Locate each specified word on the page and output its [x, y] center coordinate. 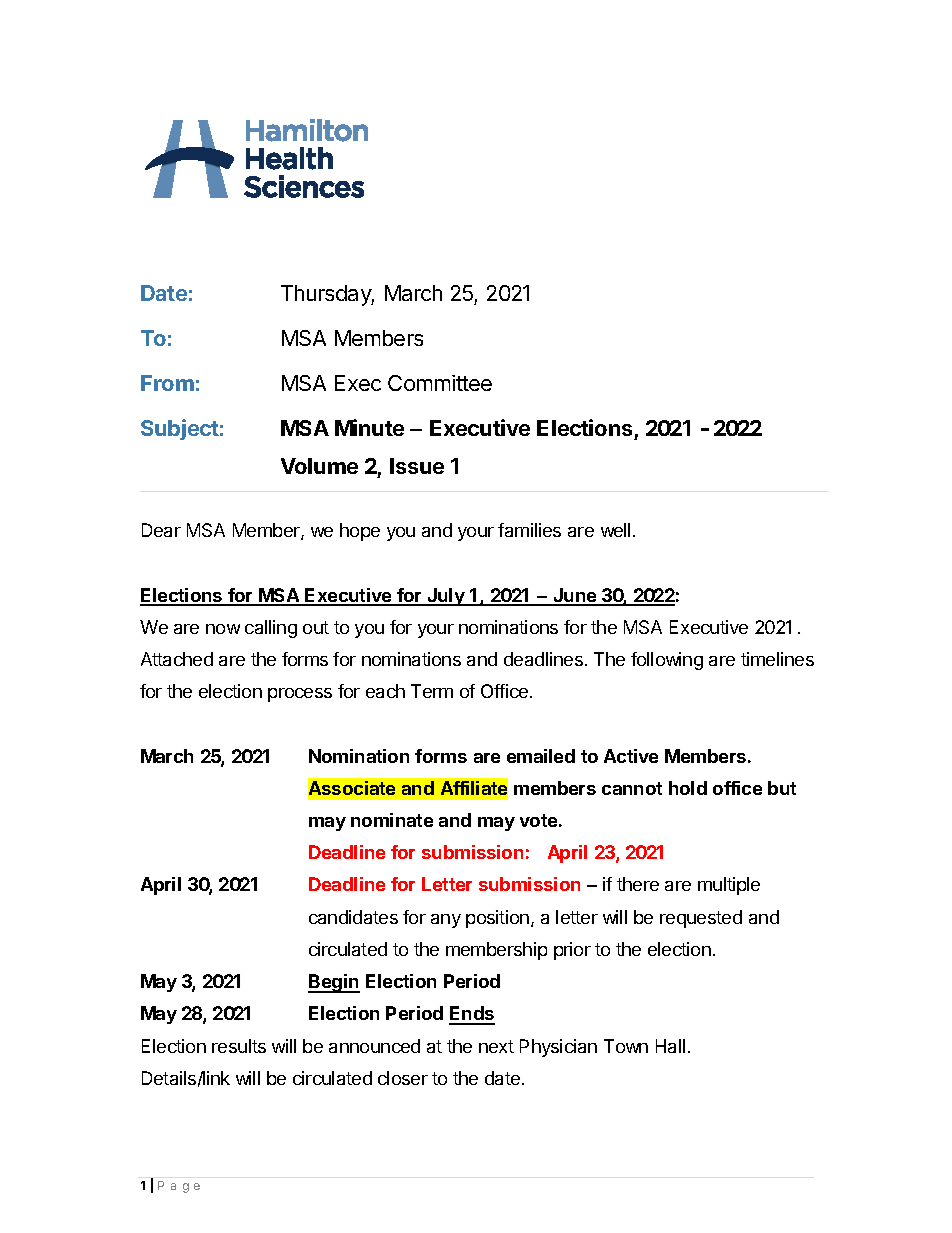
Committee [440, 383]
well [615, 530]
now [223, 629]
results [239, 1046]
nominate [392, 820]
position [497, 919]
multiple [729, 886]
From [167, 383]
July [446, 597]
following [667, 661]
